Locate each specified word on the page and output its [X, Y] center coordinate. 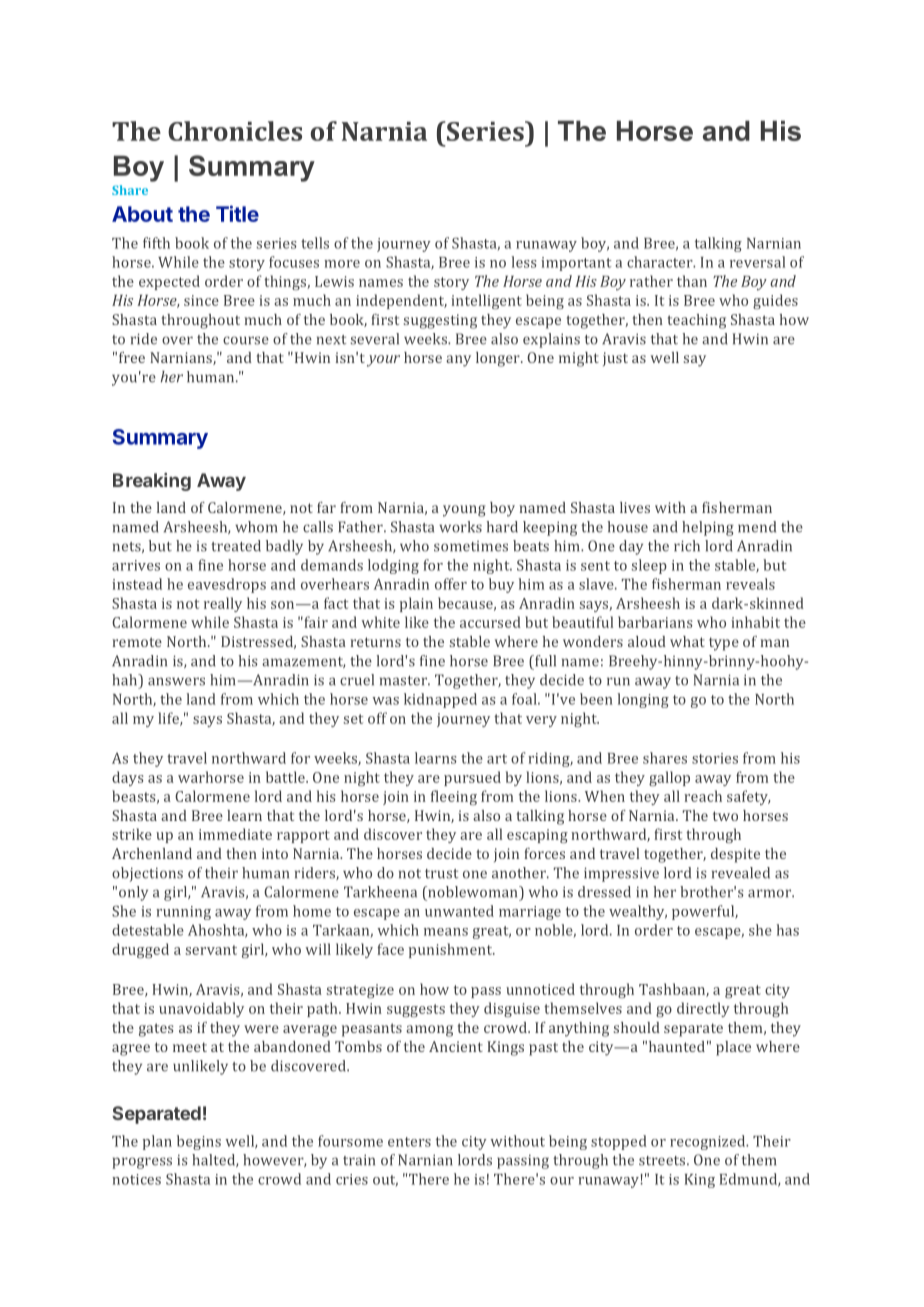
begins [199, 1142]
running [183, 913]
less [524, 262]
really [223, 604]
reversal [757, 262]
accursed [490, 622]
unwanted [459, 911]
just [615, 359]
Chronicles [235, 131]
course [246, 340]
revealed [741, 873]
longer [499, 359]
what [687, 641]
